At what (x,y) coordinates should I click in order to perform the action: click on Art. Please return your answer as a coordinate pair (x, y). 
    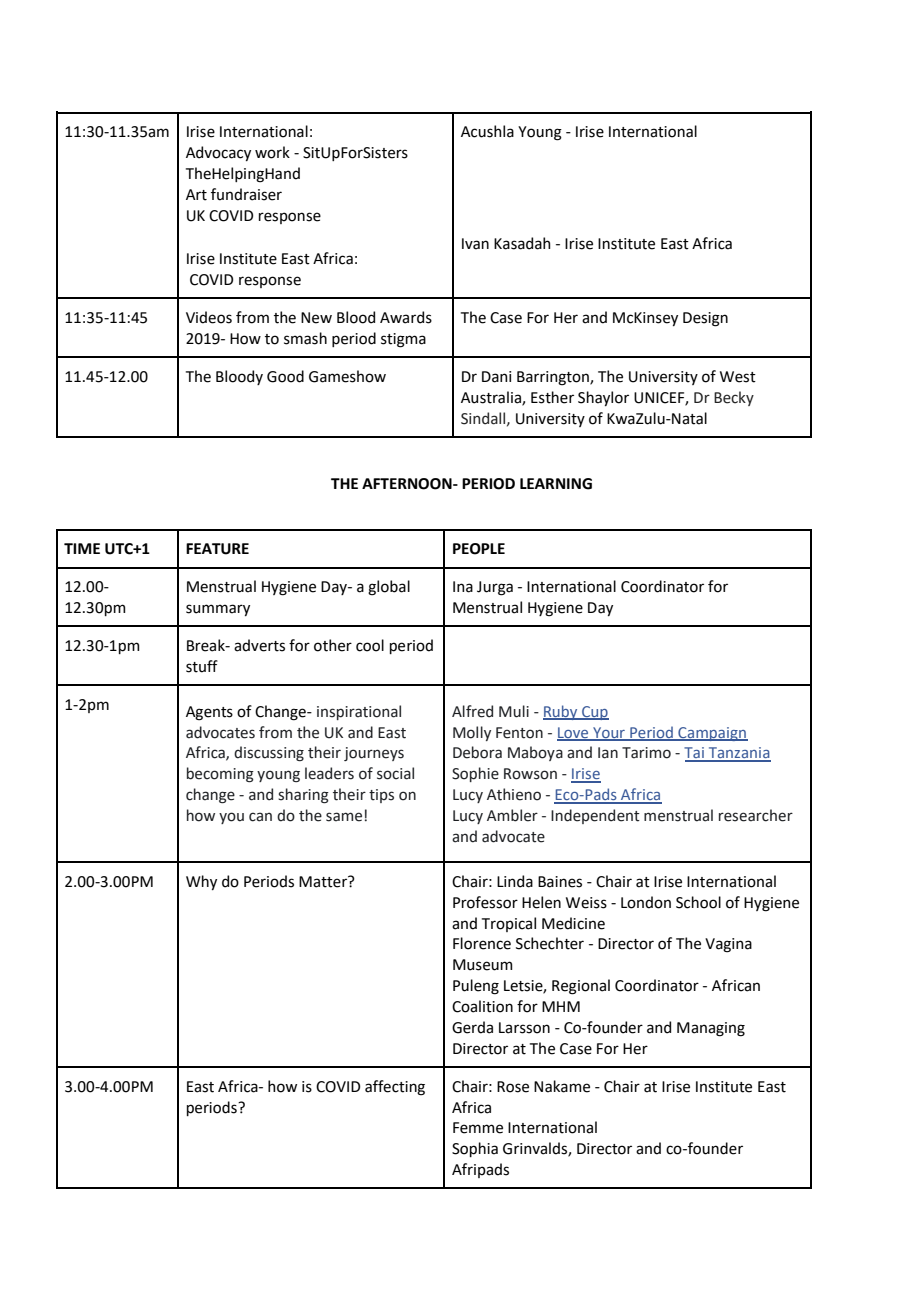
    Looking at the image, I should click on (196, 195).
